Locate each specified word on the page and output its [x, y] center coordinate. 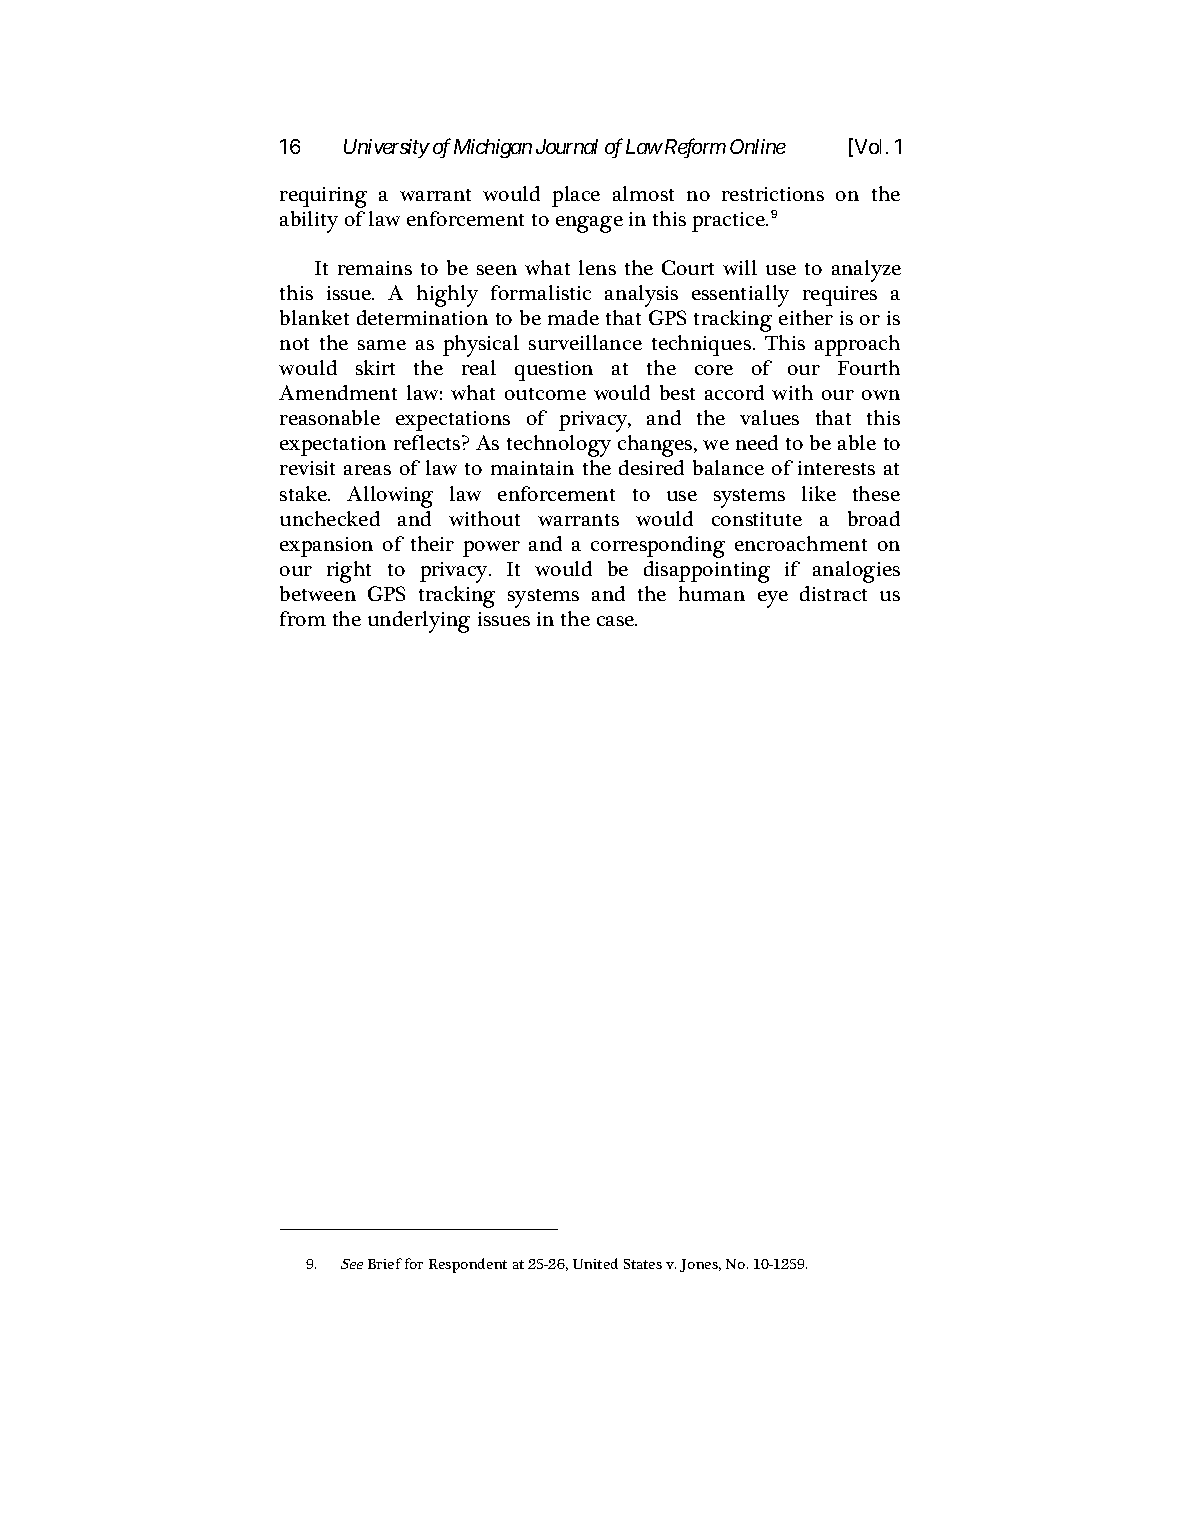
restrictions [773, 194]
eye [773, 599]
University [386, 148]
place [576, 196]
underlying [419, 622]
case [617, 621]
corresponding [658, 547]
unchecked [330, 518]
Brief [385, 1263]
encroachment [801, 543]
